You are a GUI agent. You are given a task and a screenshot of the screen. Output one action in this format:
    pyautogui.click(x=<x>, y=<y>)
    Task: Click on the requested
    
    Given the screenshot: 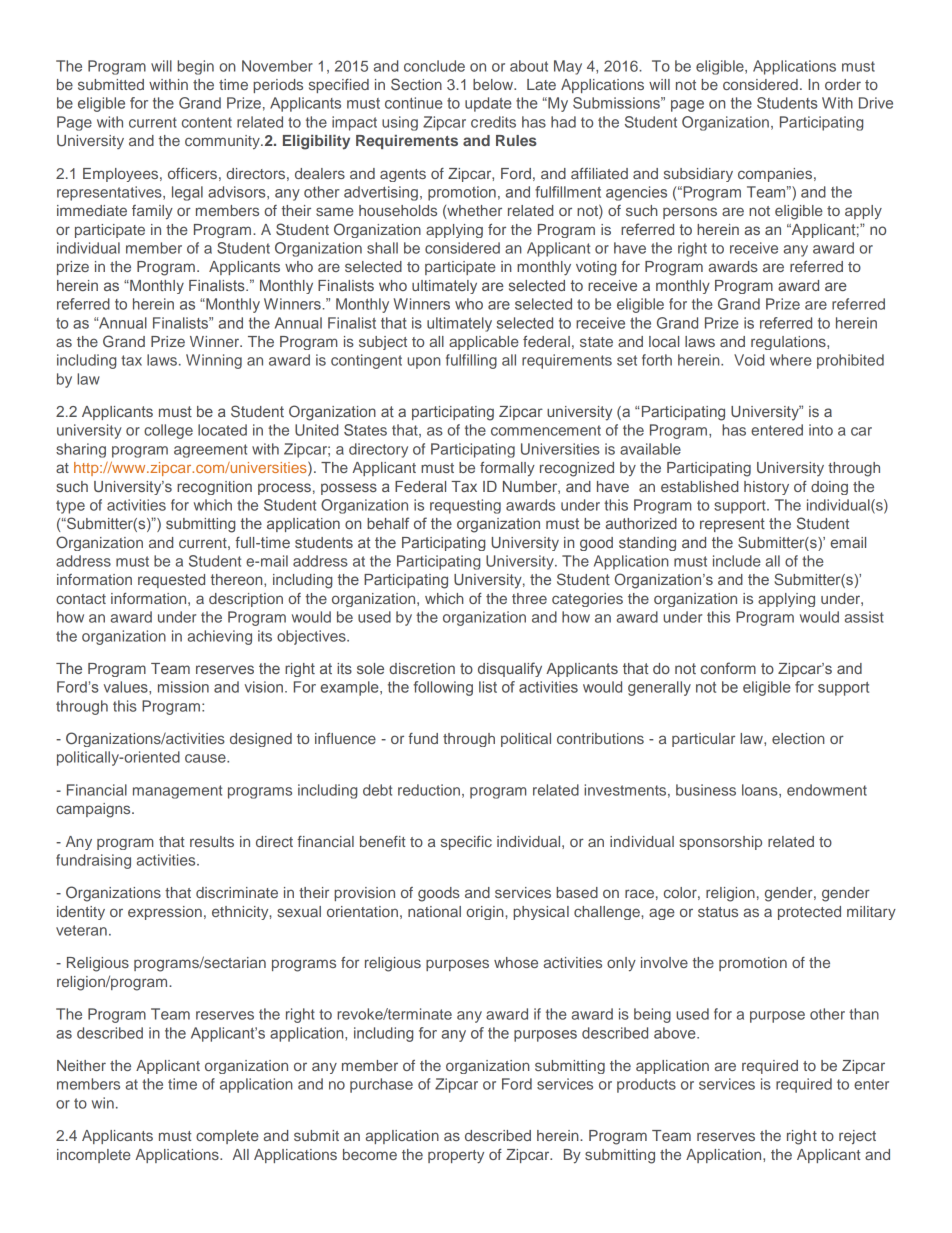 What is the action you would take?
    pyautogui.click(x=171, y=581)
